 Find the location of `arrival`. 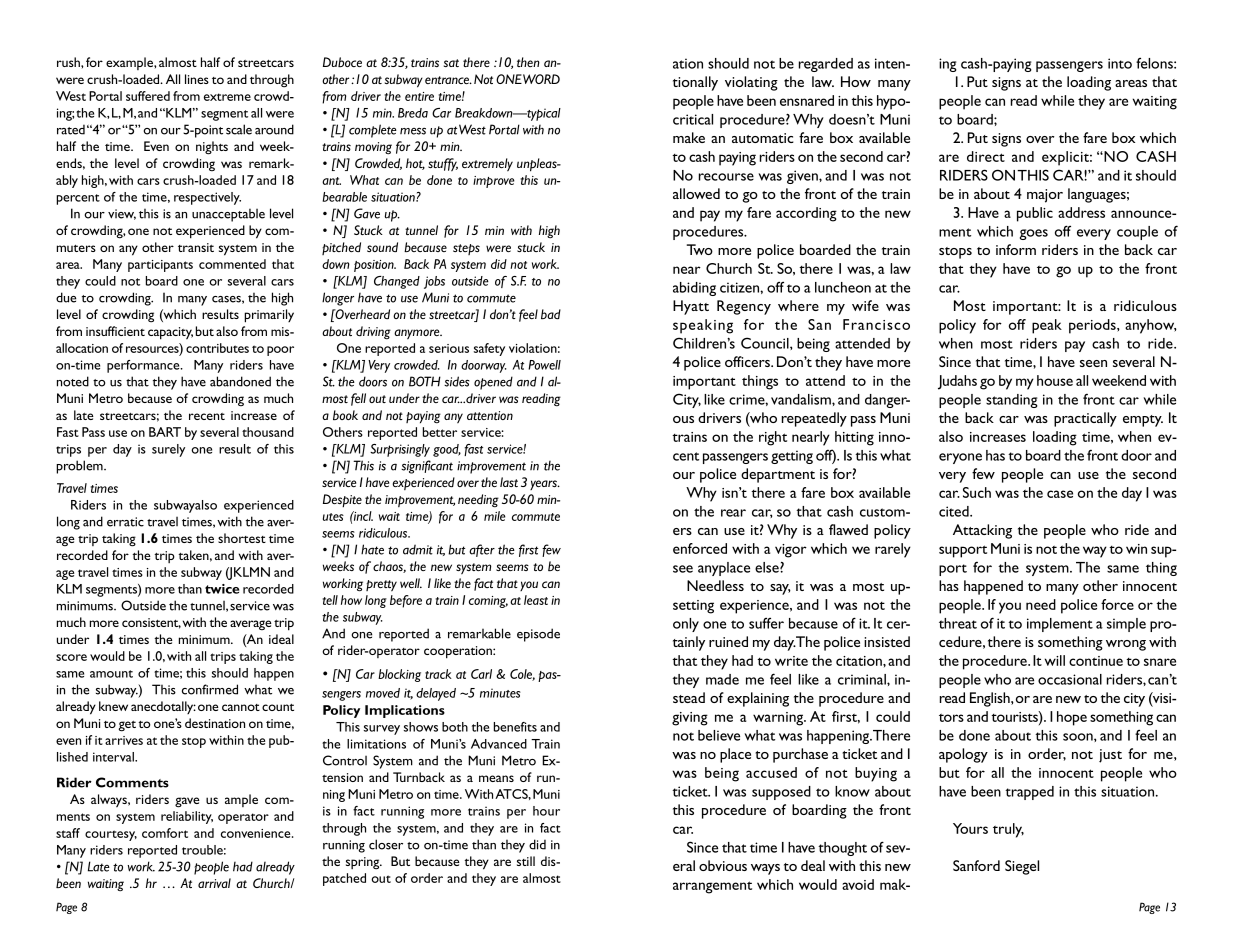

arrival is located at coordinates (214, 883).
